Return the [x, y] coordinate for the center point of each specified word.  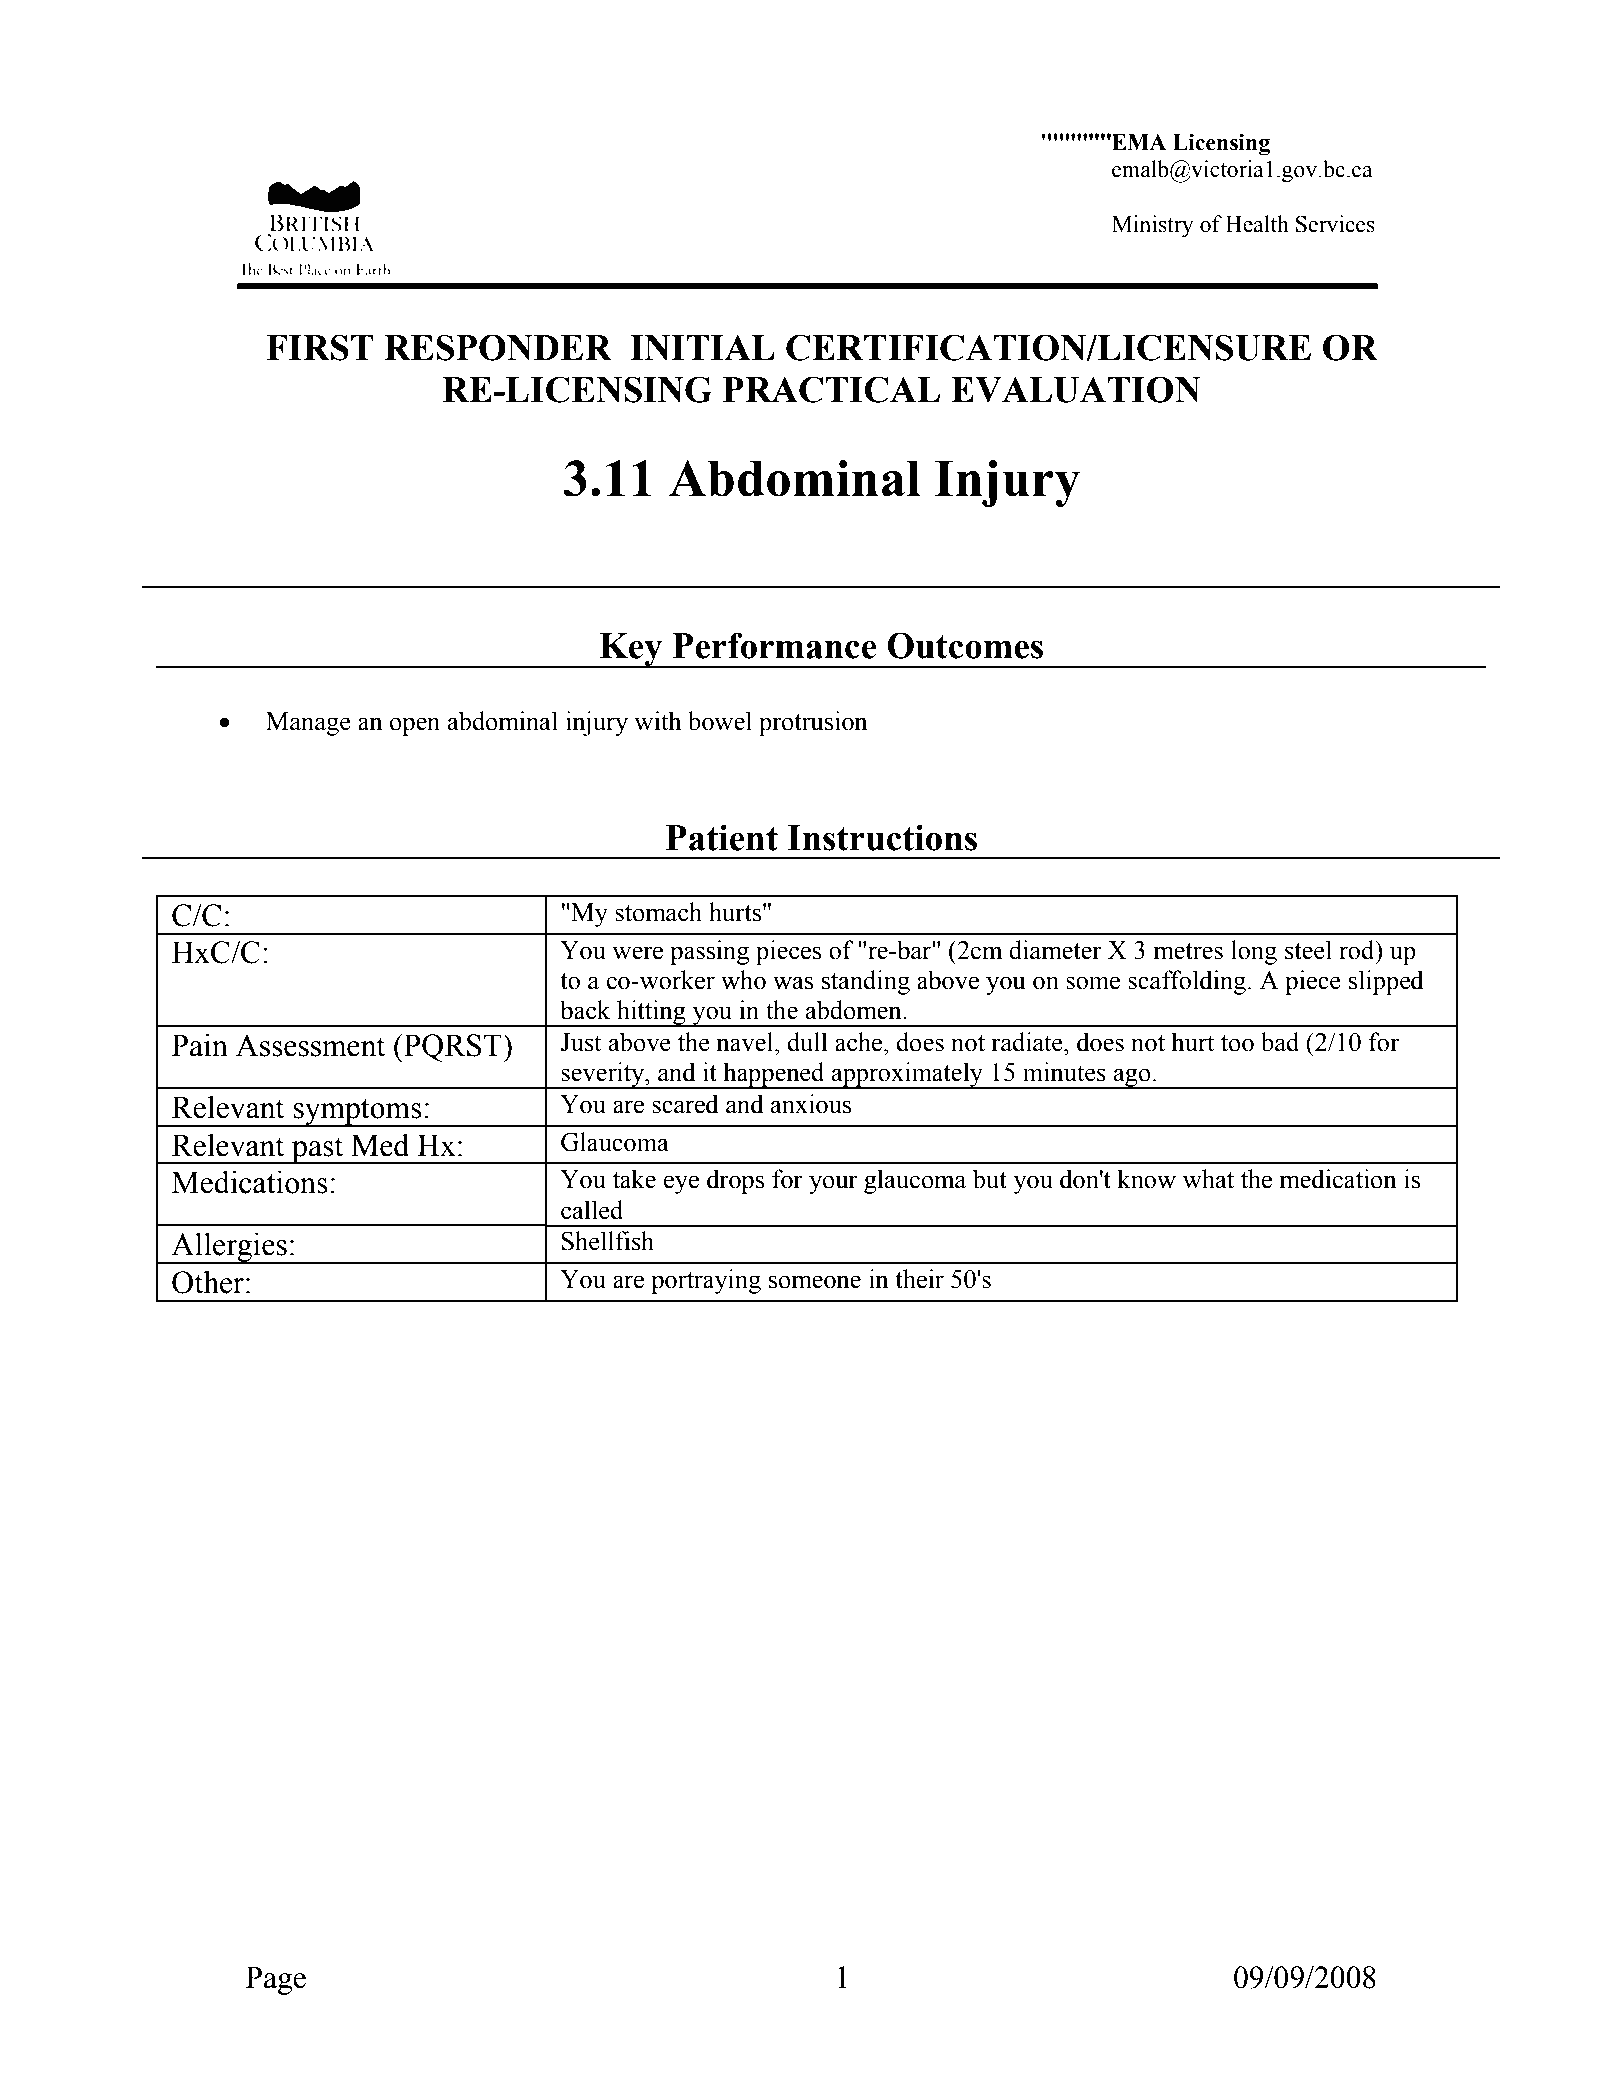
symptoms [357, 1113]
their [919, 1279]
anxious [811, 1104]
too [1237, 1043]
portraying [706, 1281]
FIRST [320, 347]
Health [1257, 224]
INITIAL [702, 348]
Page [276, 1980]
